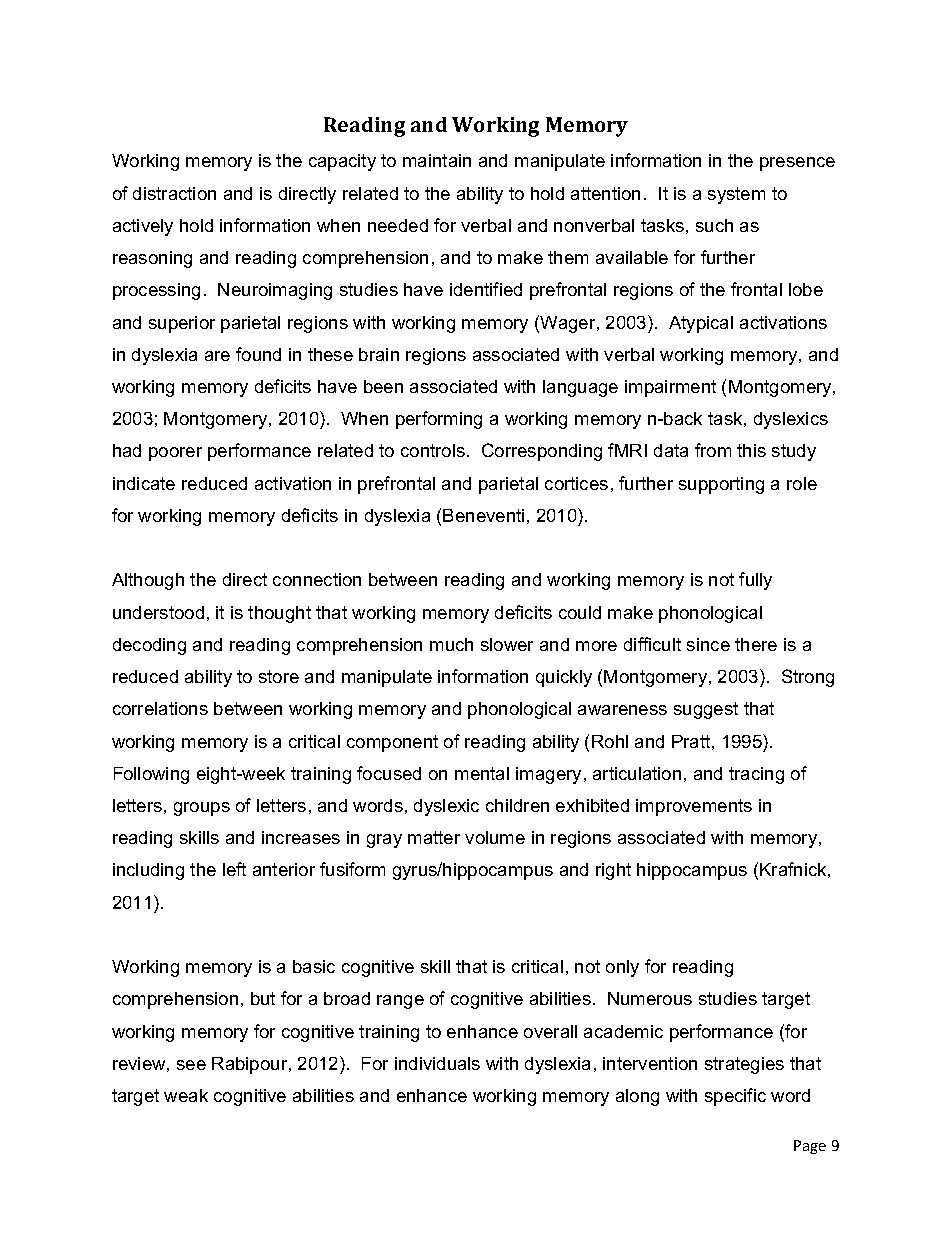 The width and height of the page is (952, 1233). Describe the element at coordinates (495, 837) in the page. I see `volume` at that location.
